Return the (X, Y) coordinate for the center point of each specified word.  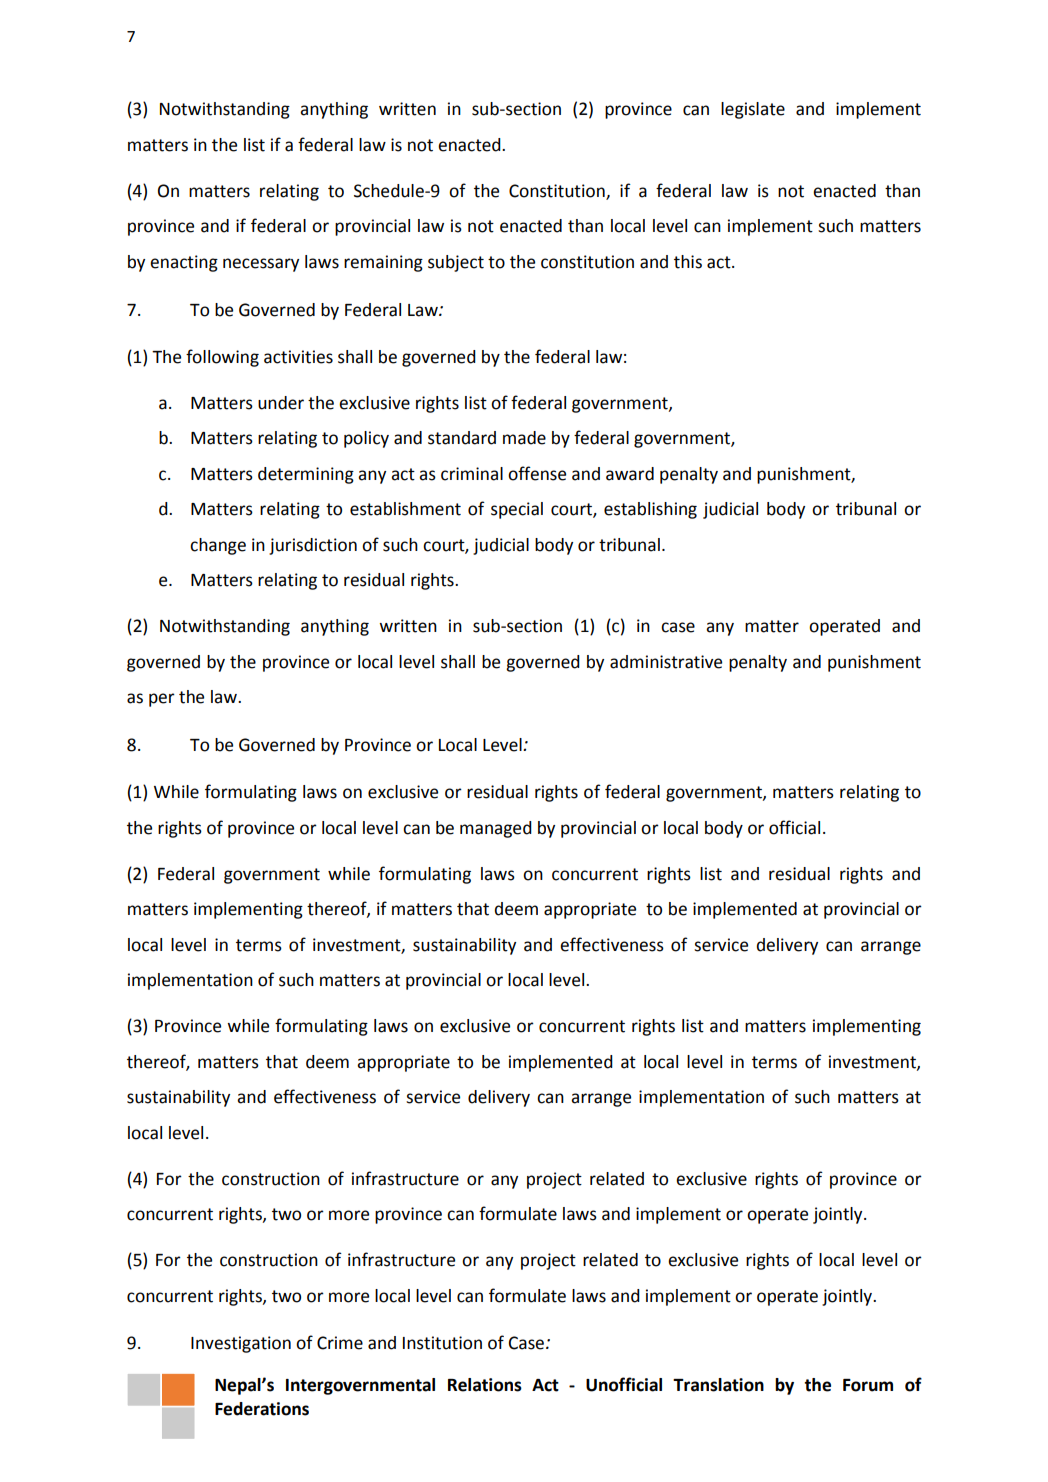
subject (456, 263)
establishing (650, 510)
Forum (868, 1385)
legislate (753, 110)
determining (306, 475)
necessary (261, 265)
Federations (262, 1409)
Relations (485, 1385)
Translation (718, 1385)
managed (496, 829)
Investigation (241, 1344)
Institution (442, 1343)
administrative (666, 662)
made (524, 438)
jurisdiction (313, 546)
